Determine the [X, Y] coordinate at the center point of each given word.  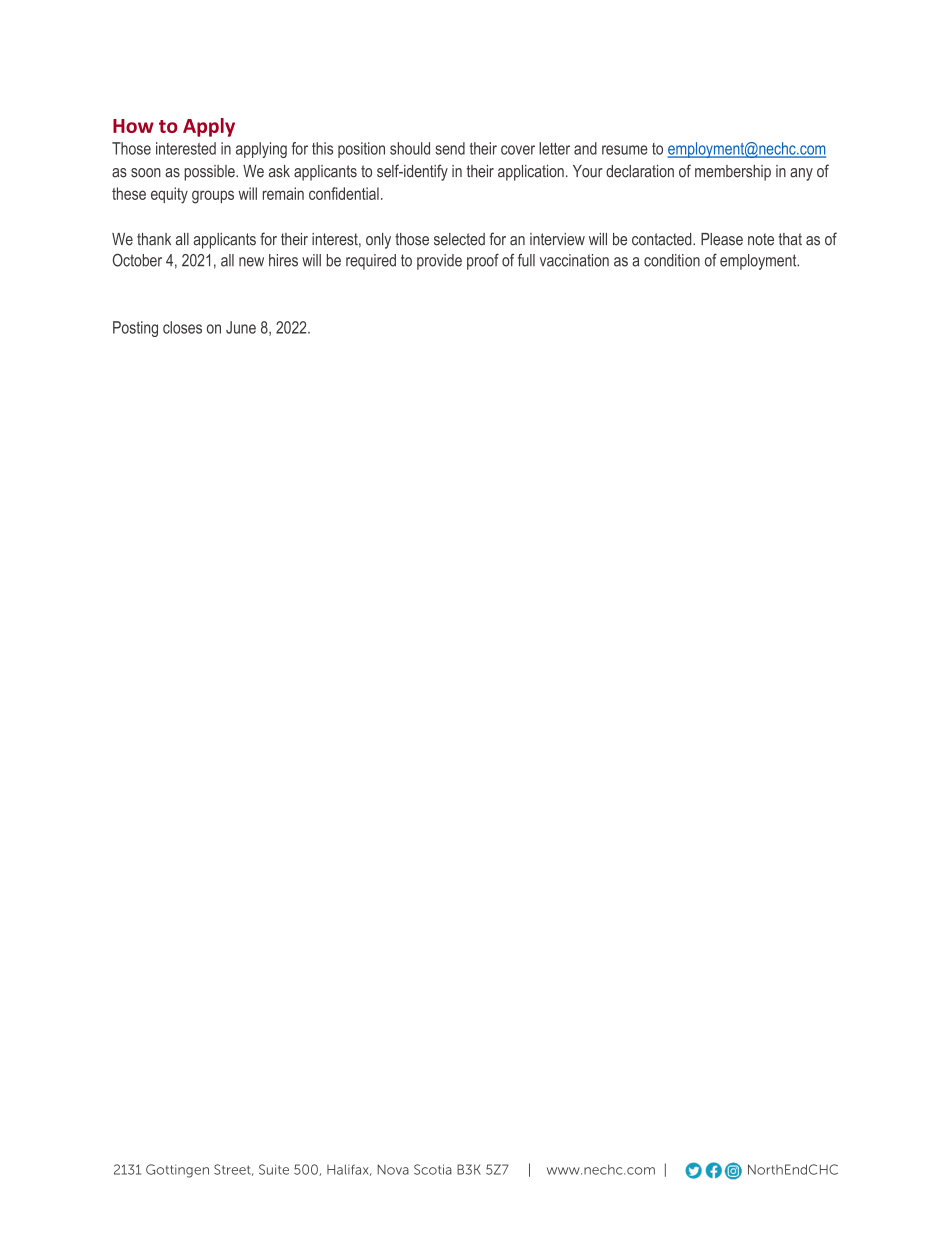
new [251, 262]
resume [625, 150]
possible [210, 173]
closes [182, 327]
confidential [344, 193]
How [133, 126]
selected [459, 239]
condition [672, 260]
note [761, 239]
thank [154, 239]
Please [722, 239]
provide [439, 262]
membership [733, 173]
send [450, 148]
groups [213, 197]
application [531, 173]
